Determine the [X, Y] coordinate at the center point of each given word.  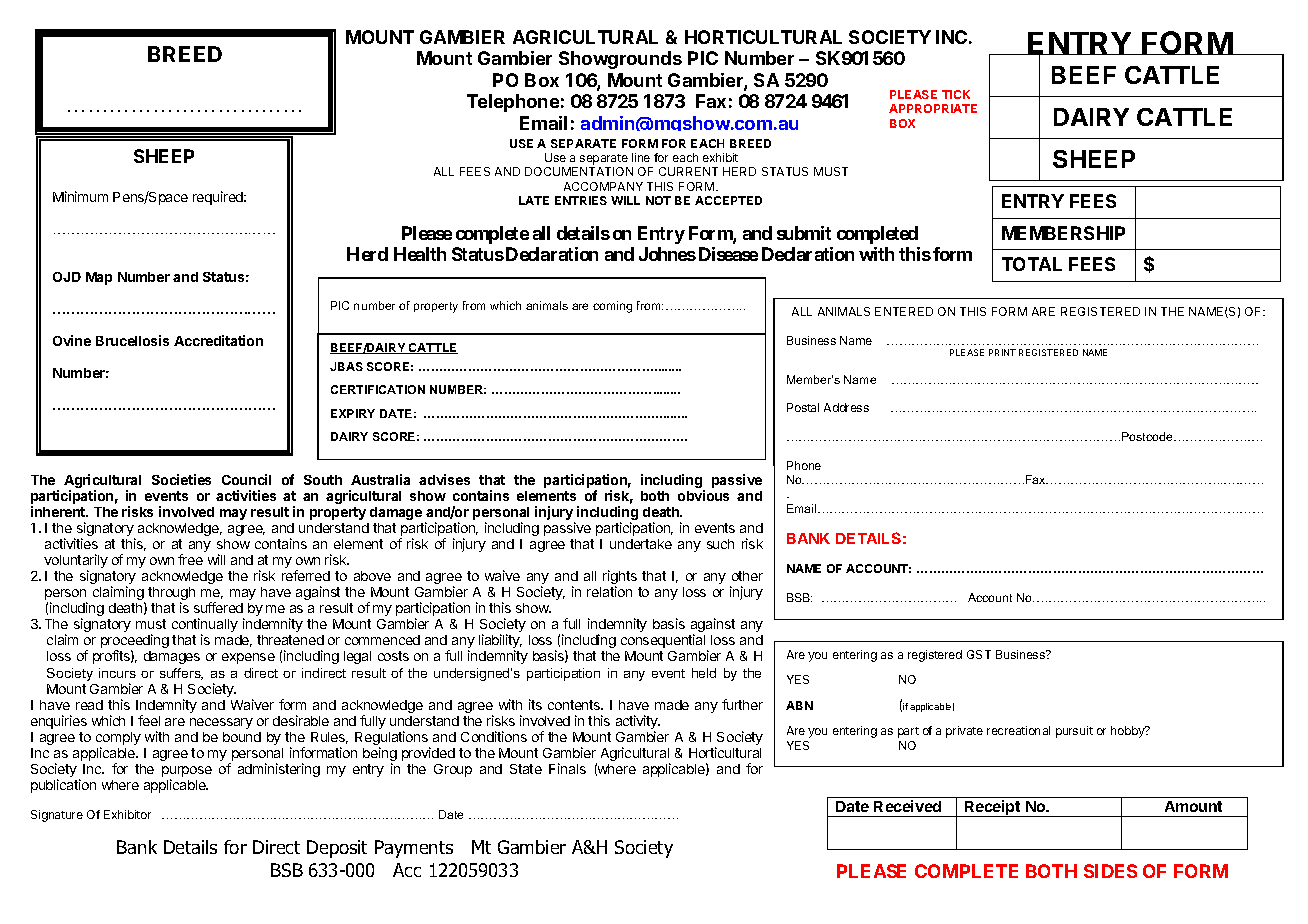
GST [979, 654]
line [641, 157]
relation [609, 591]
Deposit [337, 849]
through [171, 595]
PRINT [1002, 352]
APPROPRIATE [933, 108]
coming [612, 307]
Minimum [80, 196]
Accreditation [218, 340]
